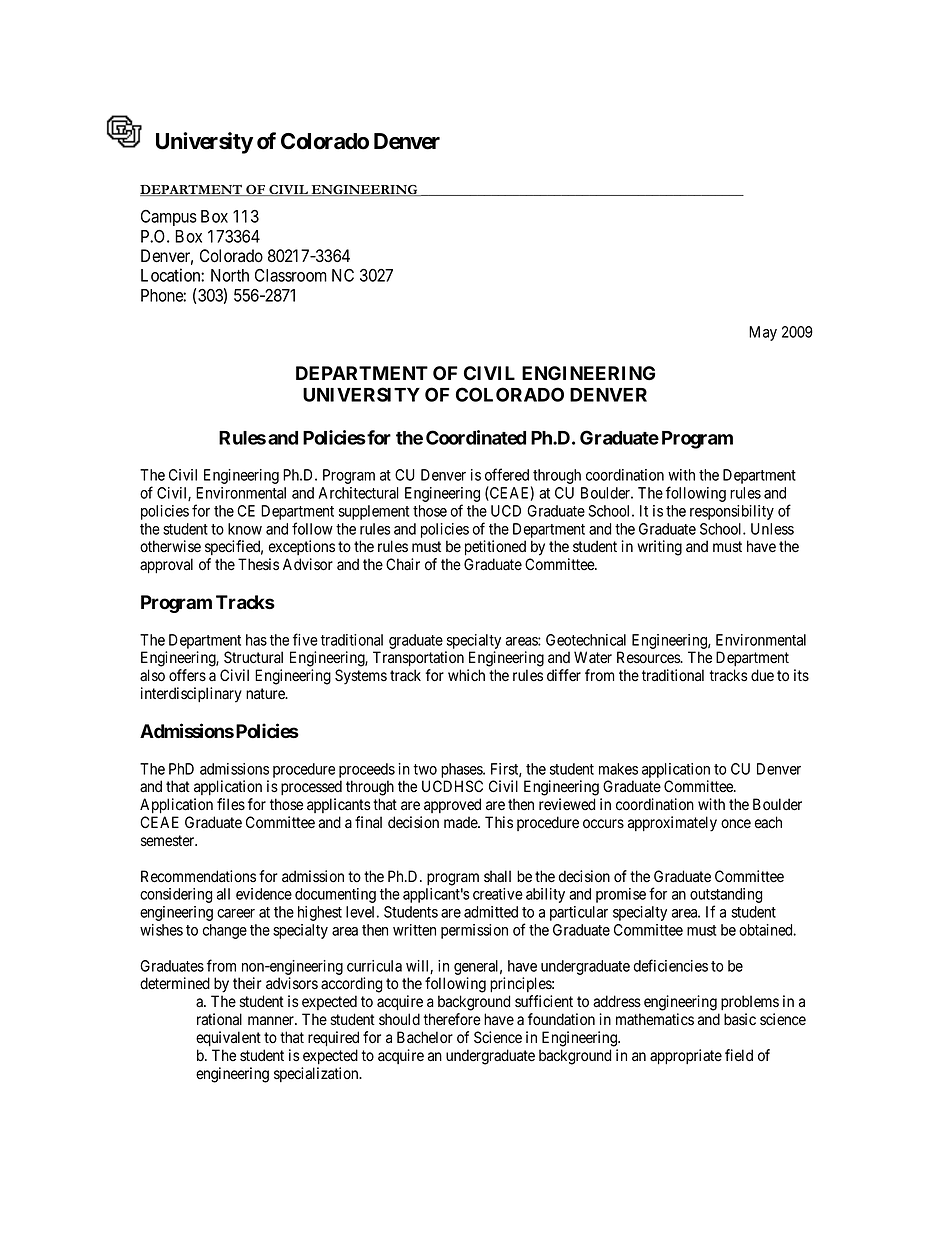 This image has width=952, height=1233. I want to click on know, so click(245, 529).
